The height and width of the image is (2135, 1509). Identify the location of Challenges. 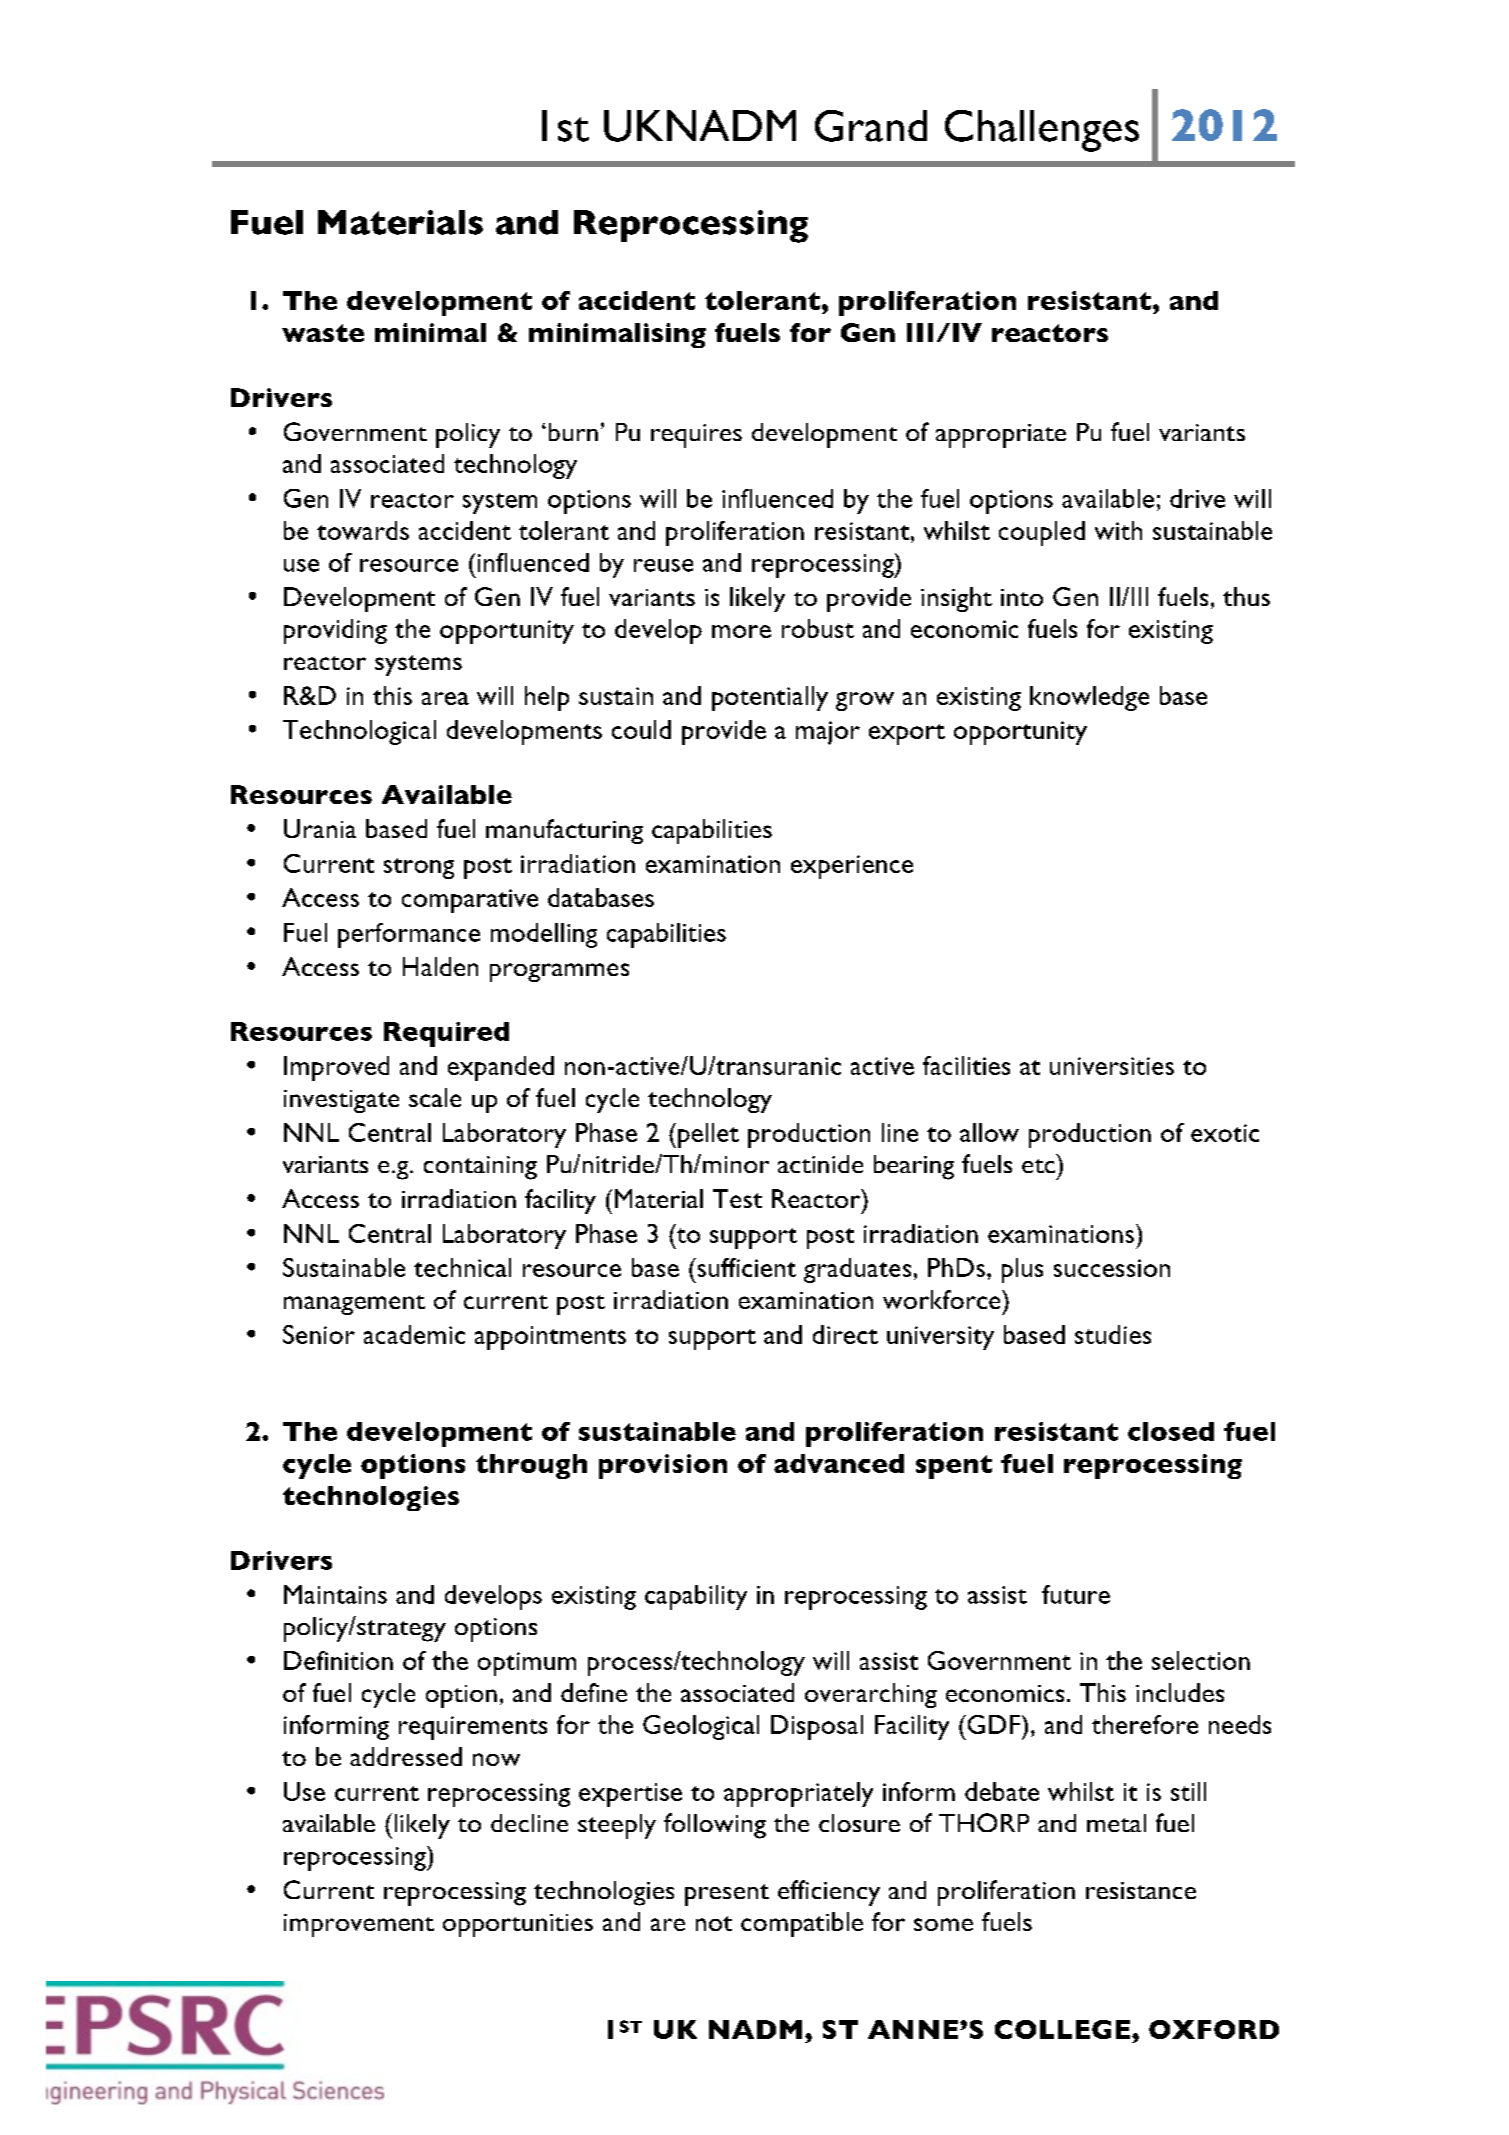
(1042, 131).
